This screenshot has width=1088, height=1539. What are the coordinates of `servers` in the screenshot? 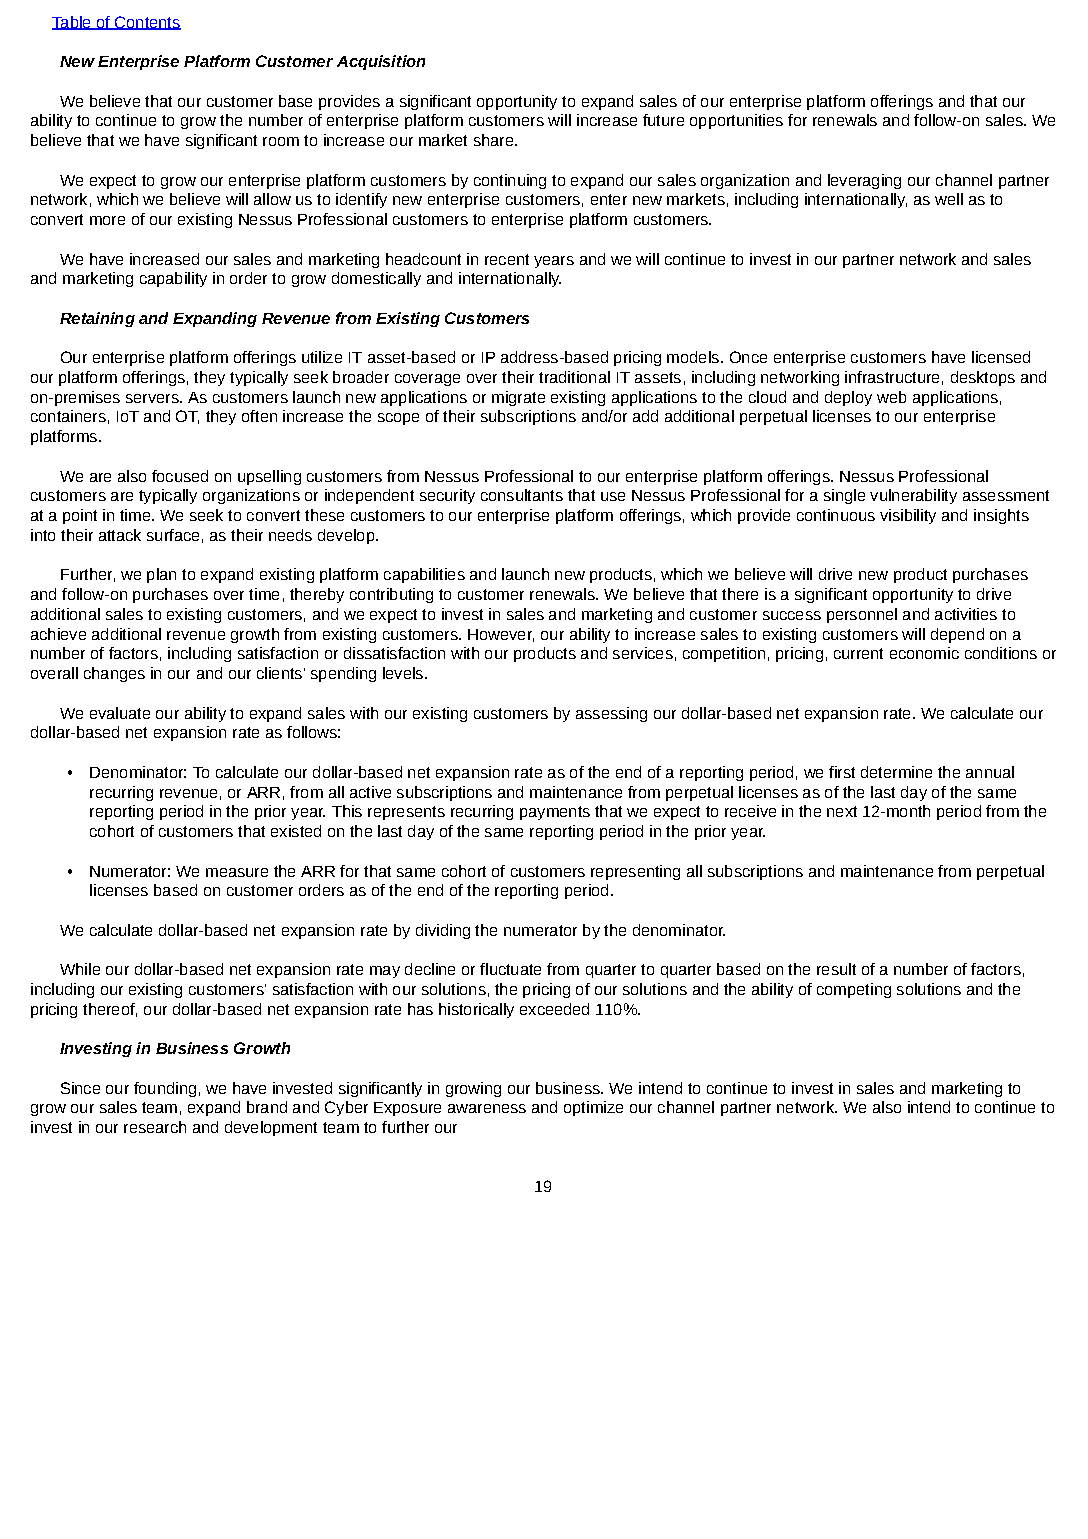 It's located at (153, 398).
